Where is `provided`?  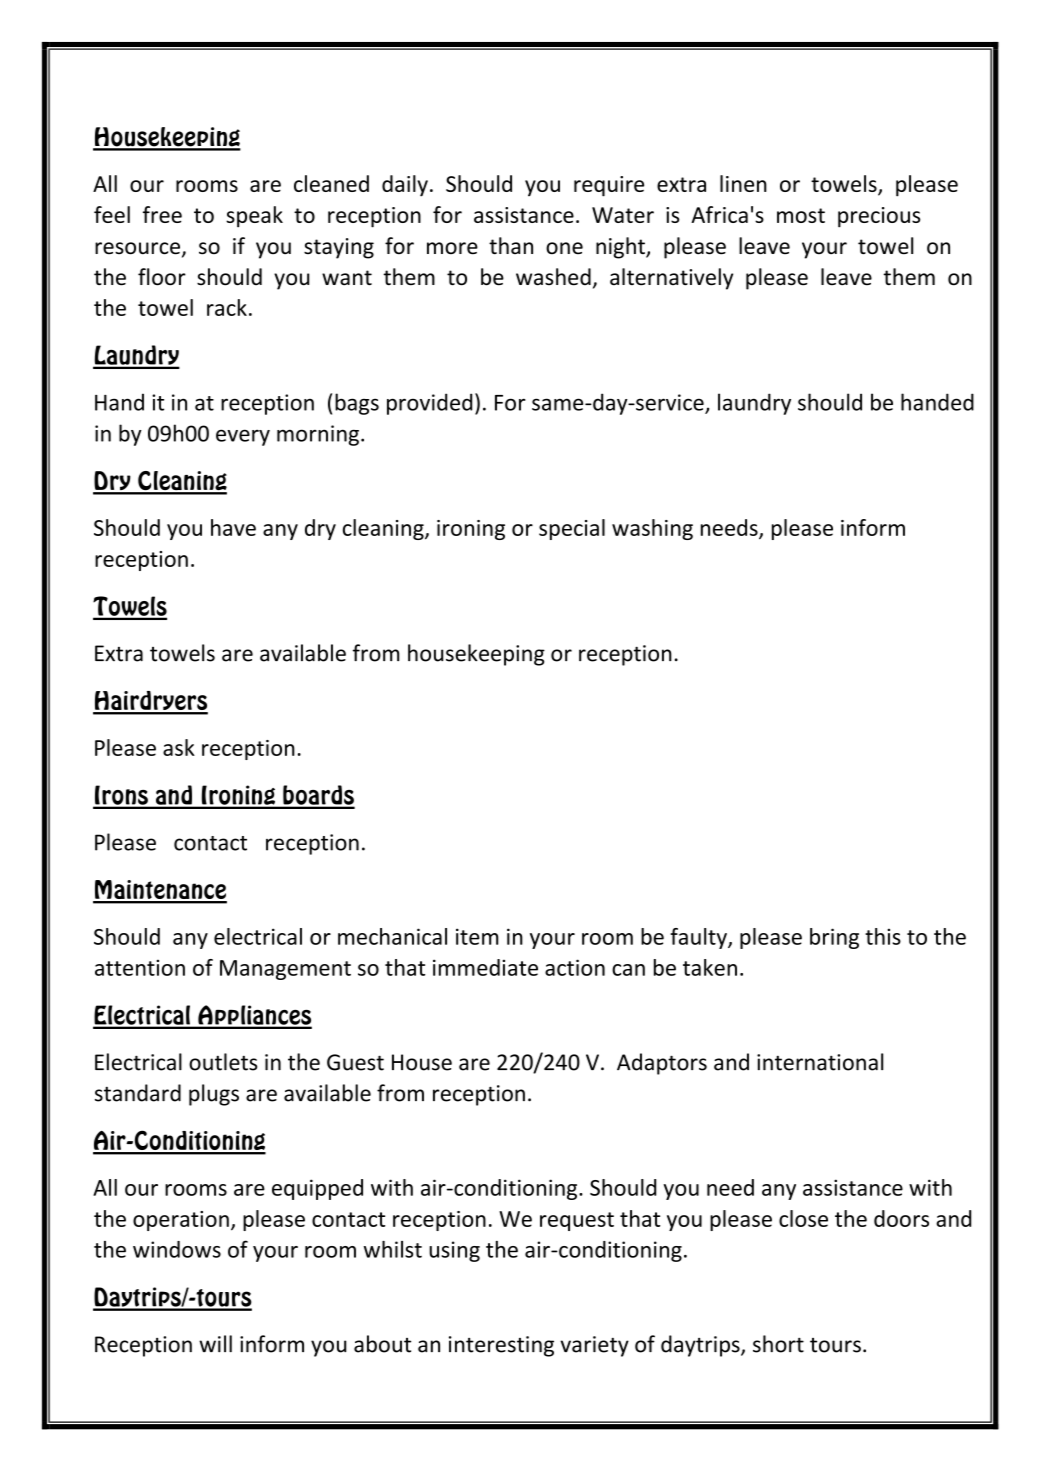
provided is located at coordinates (429, 404).
